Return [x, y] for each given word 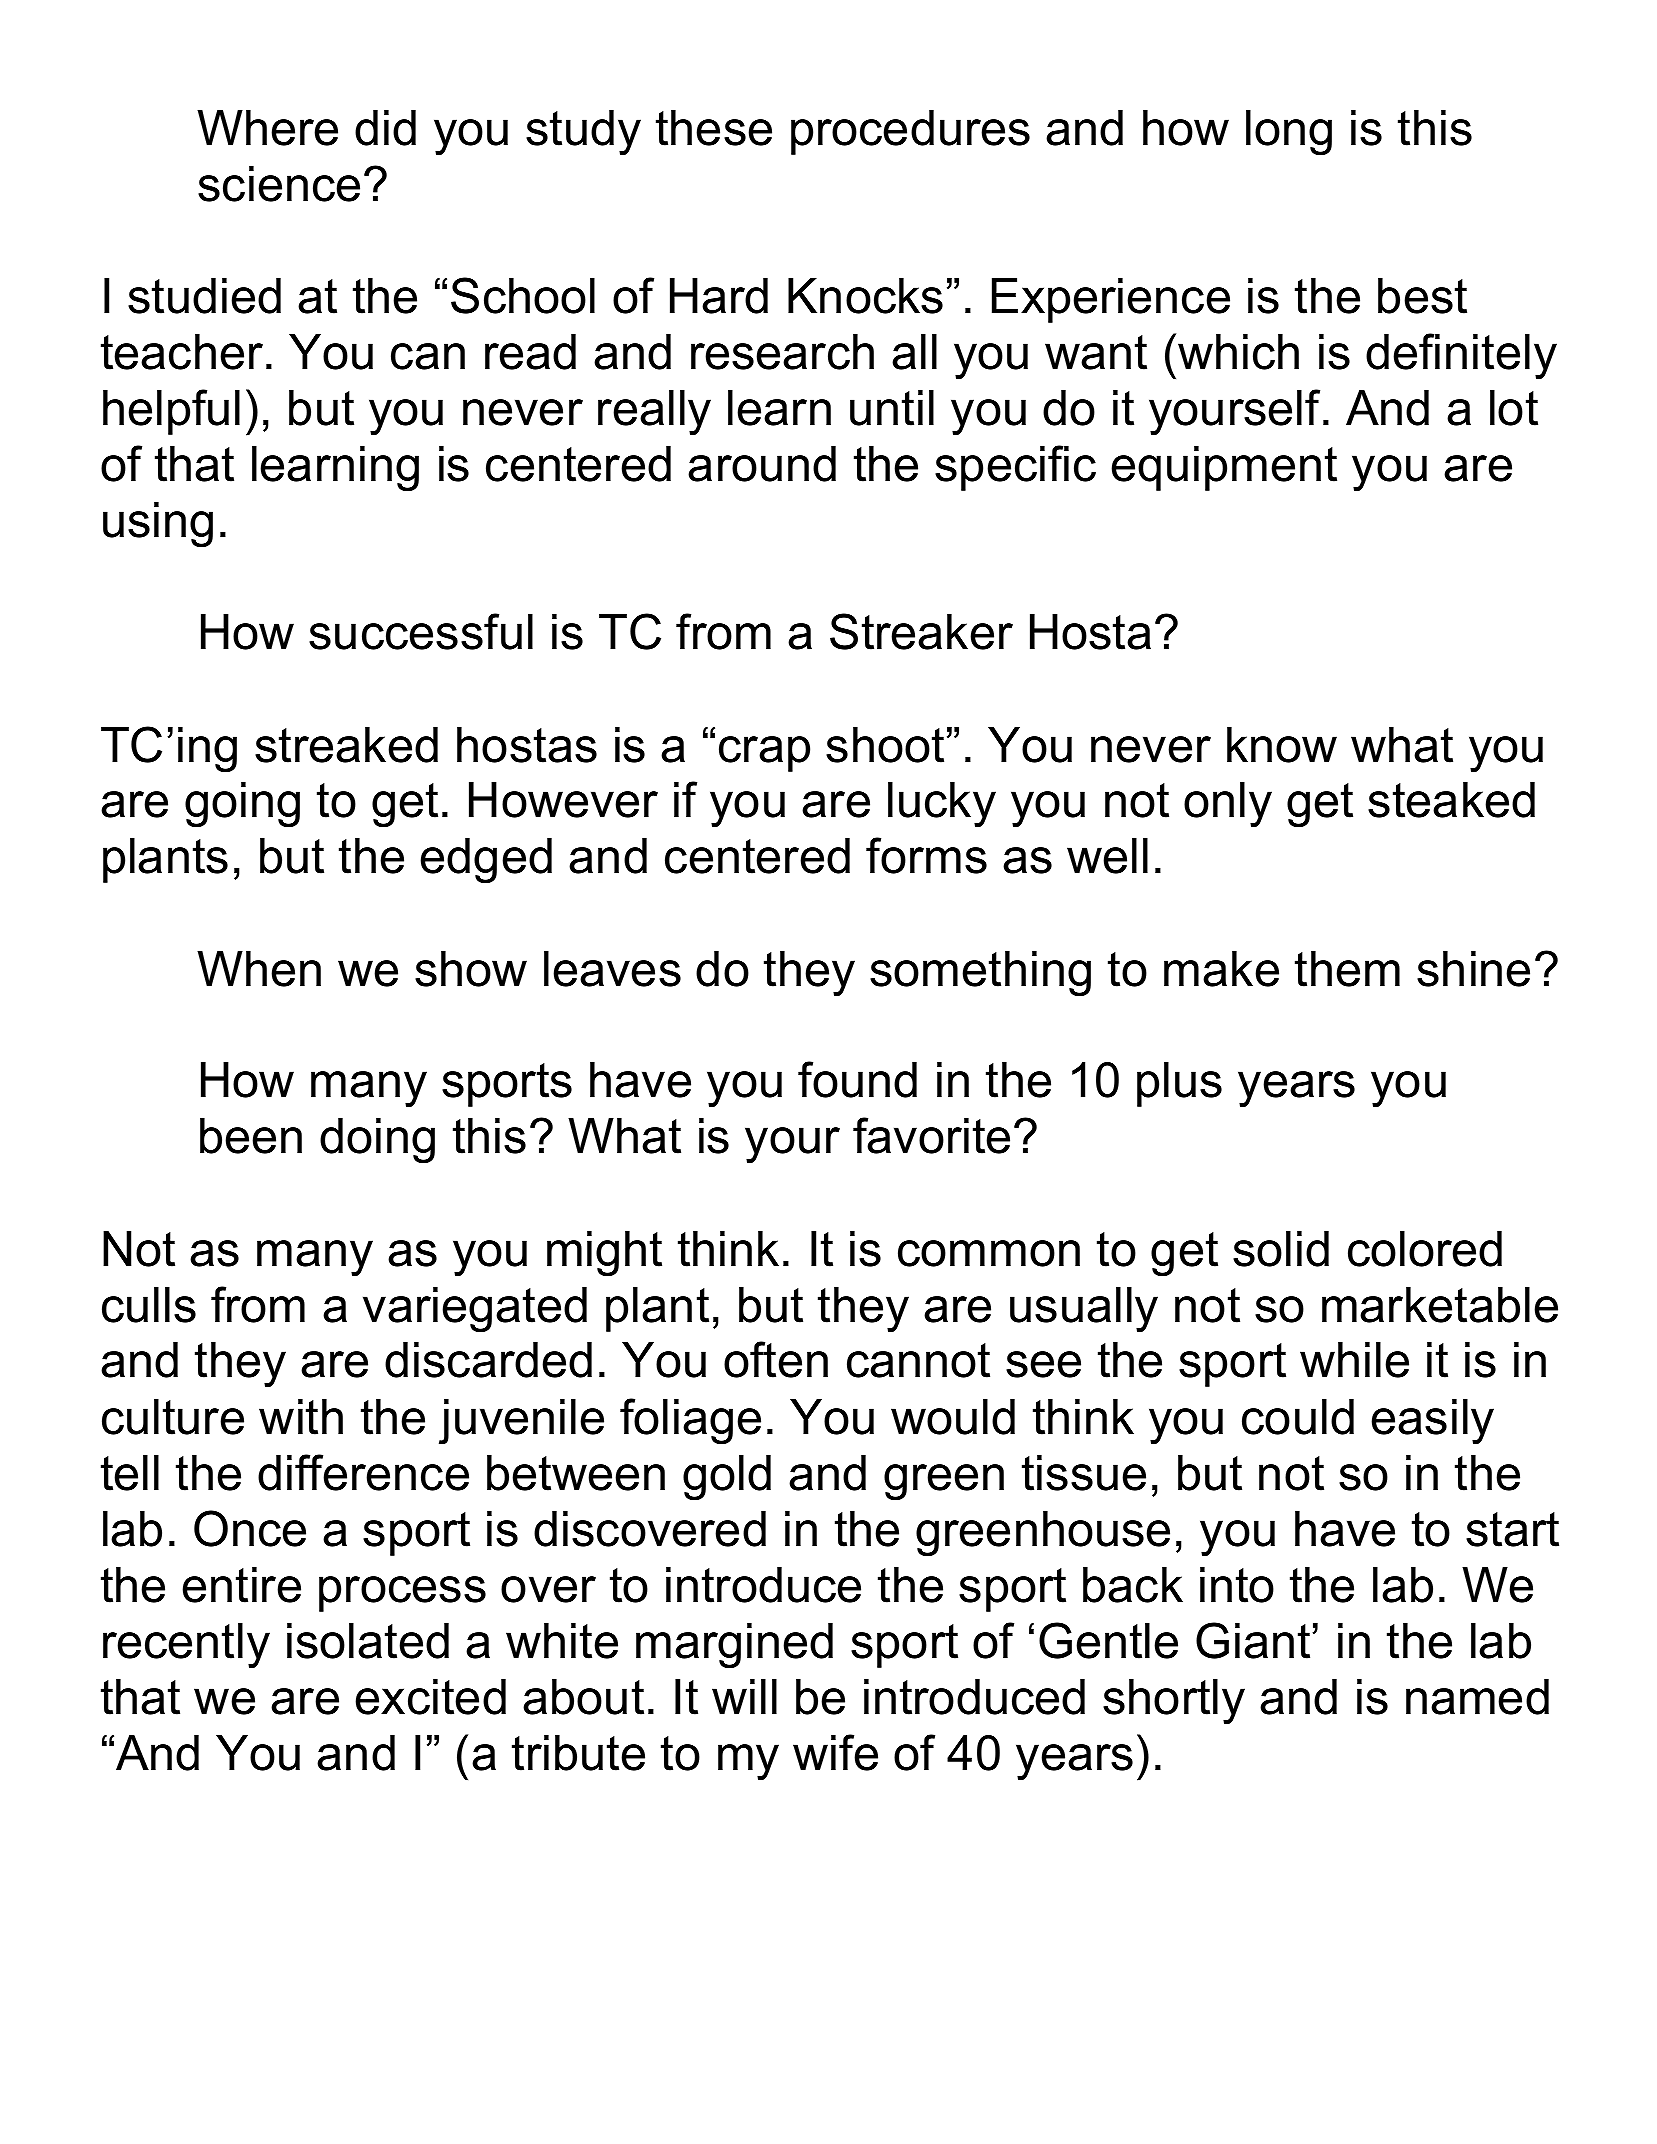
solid [1281, 1249]
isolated [368, 1641]
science [279, 184]
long [1289, 133]
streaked [346, 745]
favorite [931, 1135]
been [251, 1136]
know [1282, 745]
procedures [910, 132]
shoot [885, 745]
